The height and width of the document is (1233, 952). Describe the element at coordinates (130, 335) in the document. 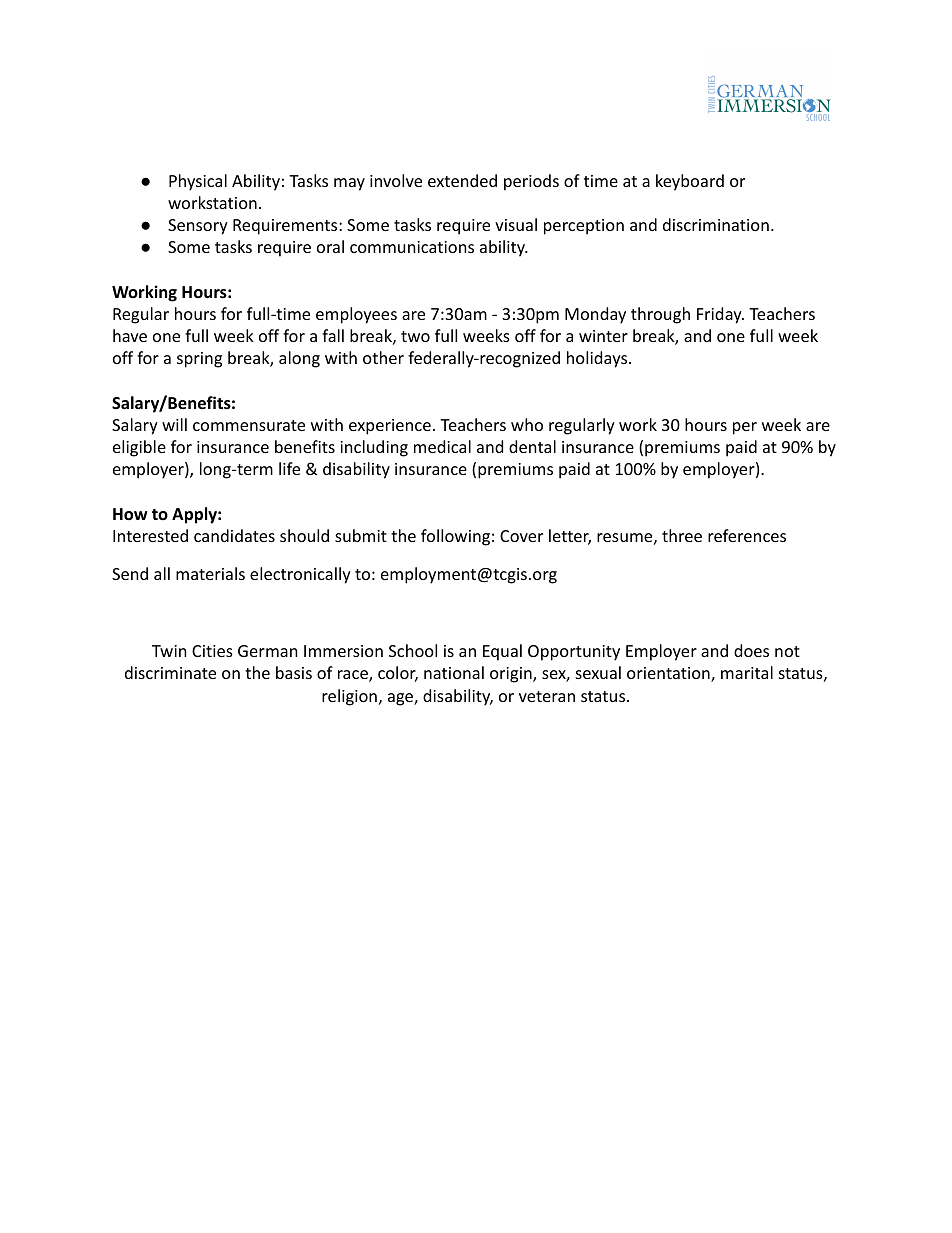

I see `have` at that location.
